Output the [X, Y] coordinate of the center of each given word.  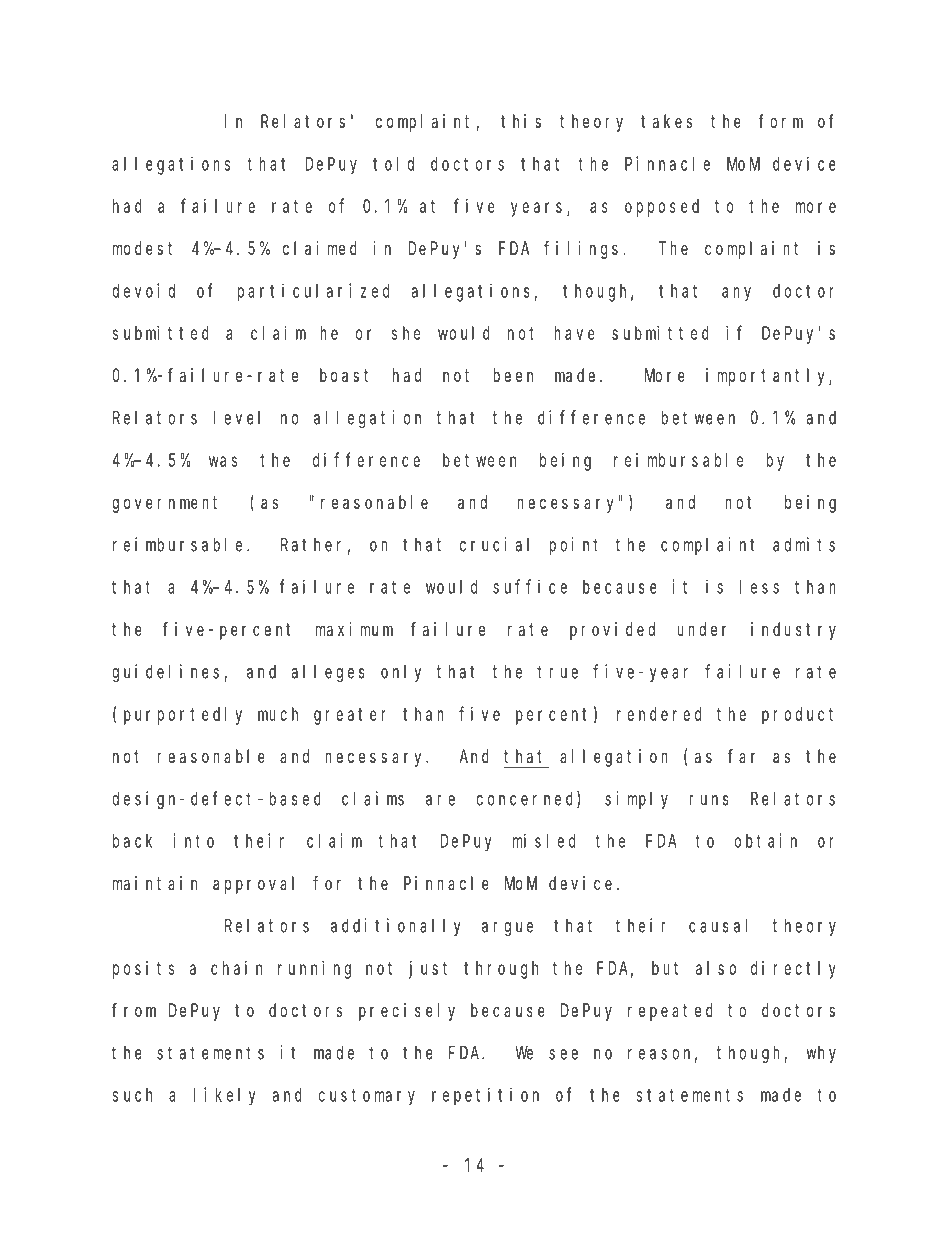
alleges [328, 673]
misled [544, 840]
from [134, 1010]
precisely [407, 1012]
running [314, 970]
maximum [354, 629]
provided [612, 631]
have [574, 333]
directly [793, 970]
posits [143, 970]
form [781, 121]
